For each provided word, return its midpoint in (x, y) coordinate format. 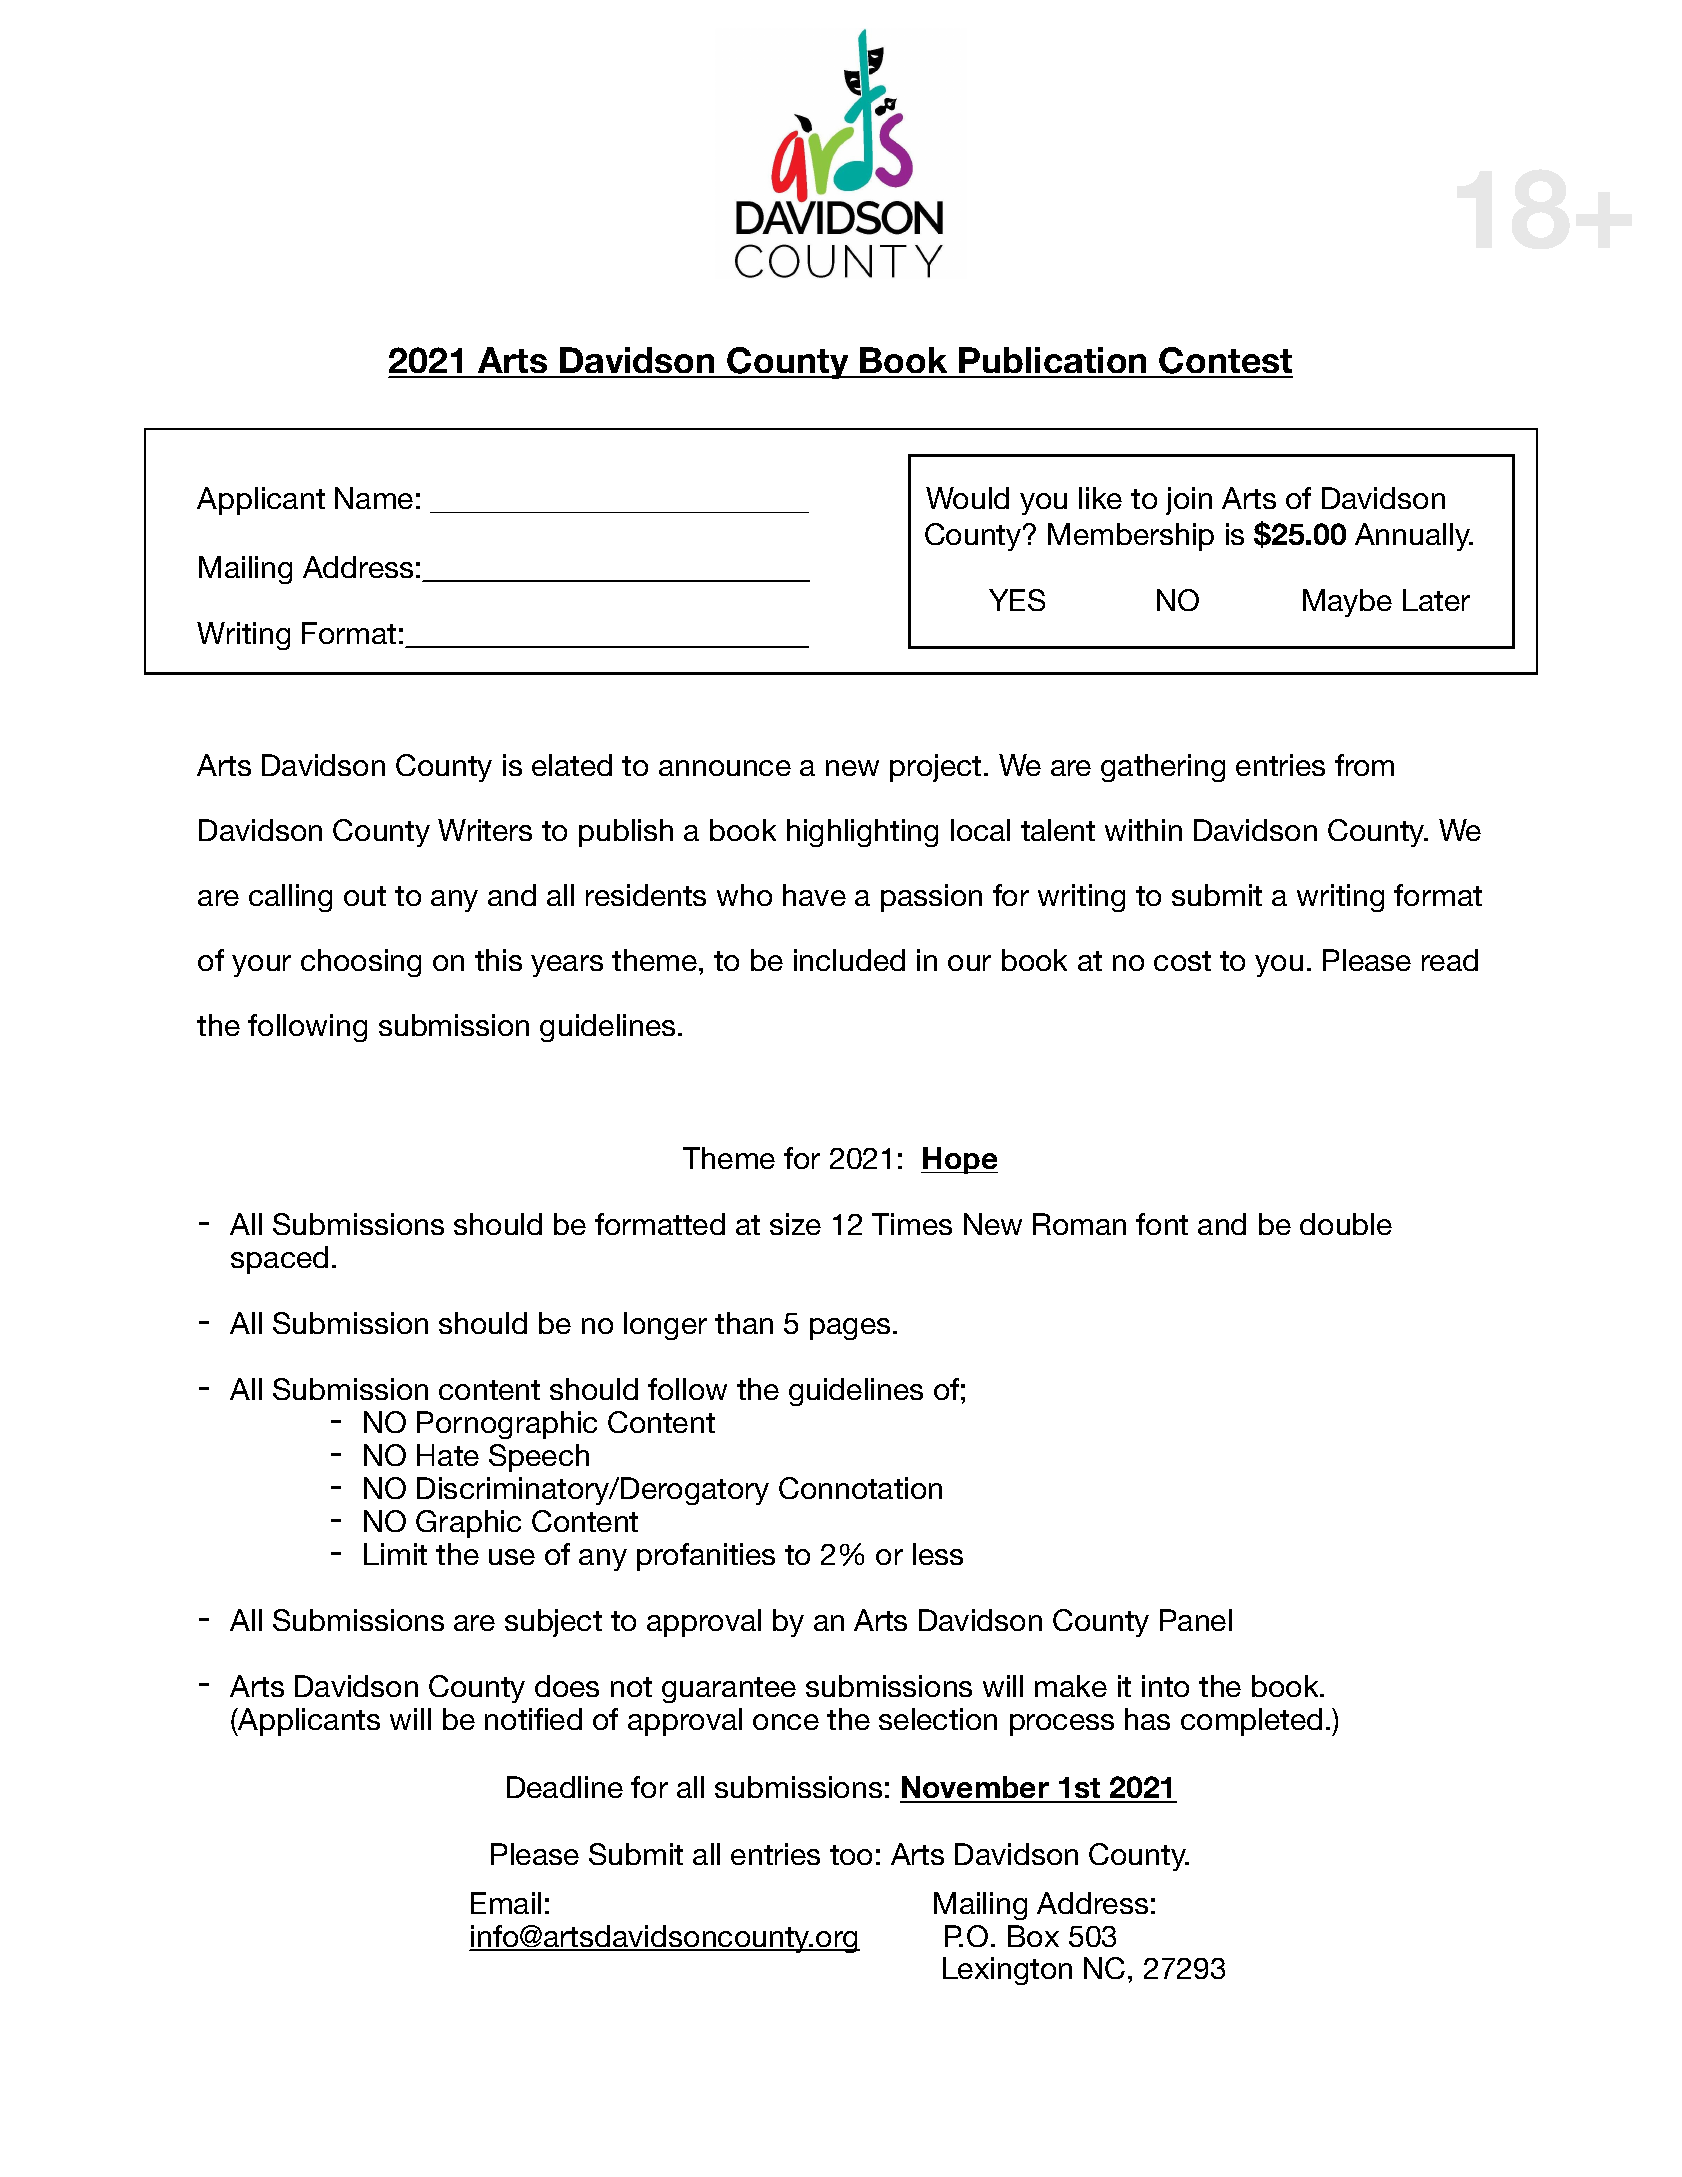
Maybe (1347, 603)
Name (374, 498)
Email (506, 1903)
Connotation (860, 1488)
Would (967, 498)
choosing (361, 963)
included (849, 960)
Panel (1196, 1620)
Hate (448, 1455)
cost (1182, 961)
